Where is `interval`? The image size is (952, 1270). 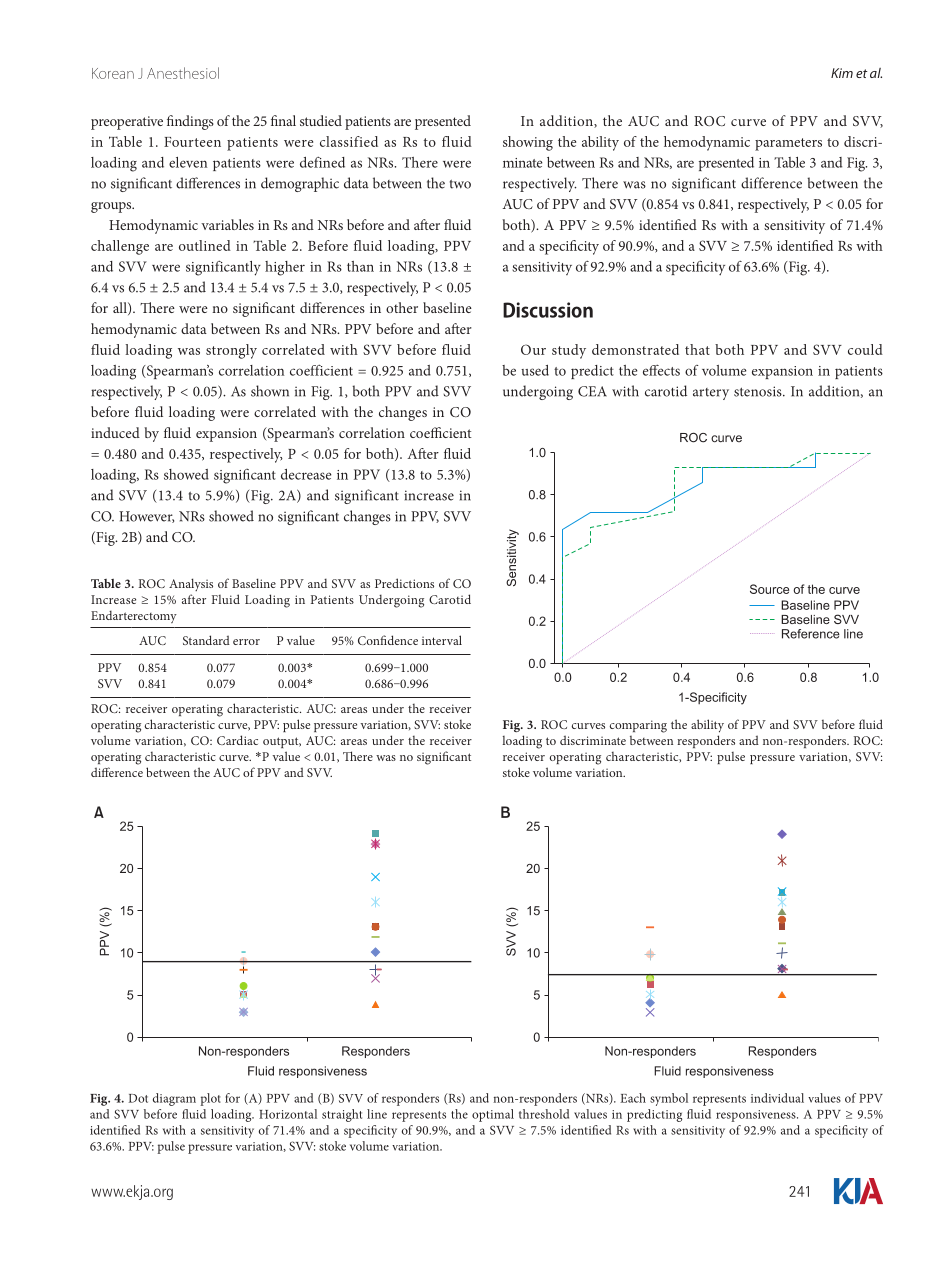
interval is located at coordinates (442, 640).
